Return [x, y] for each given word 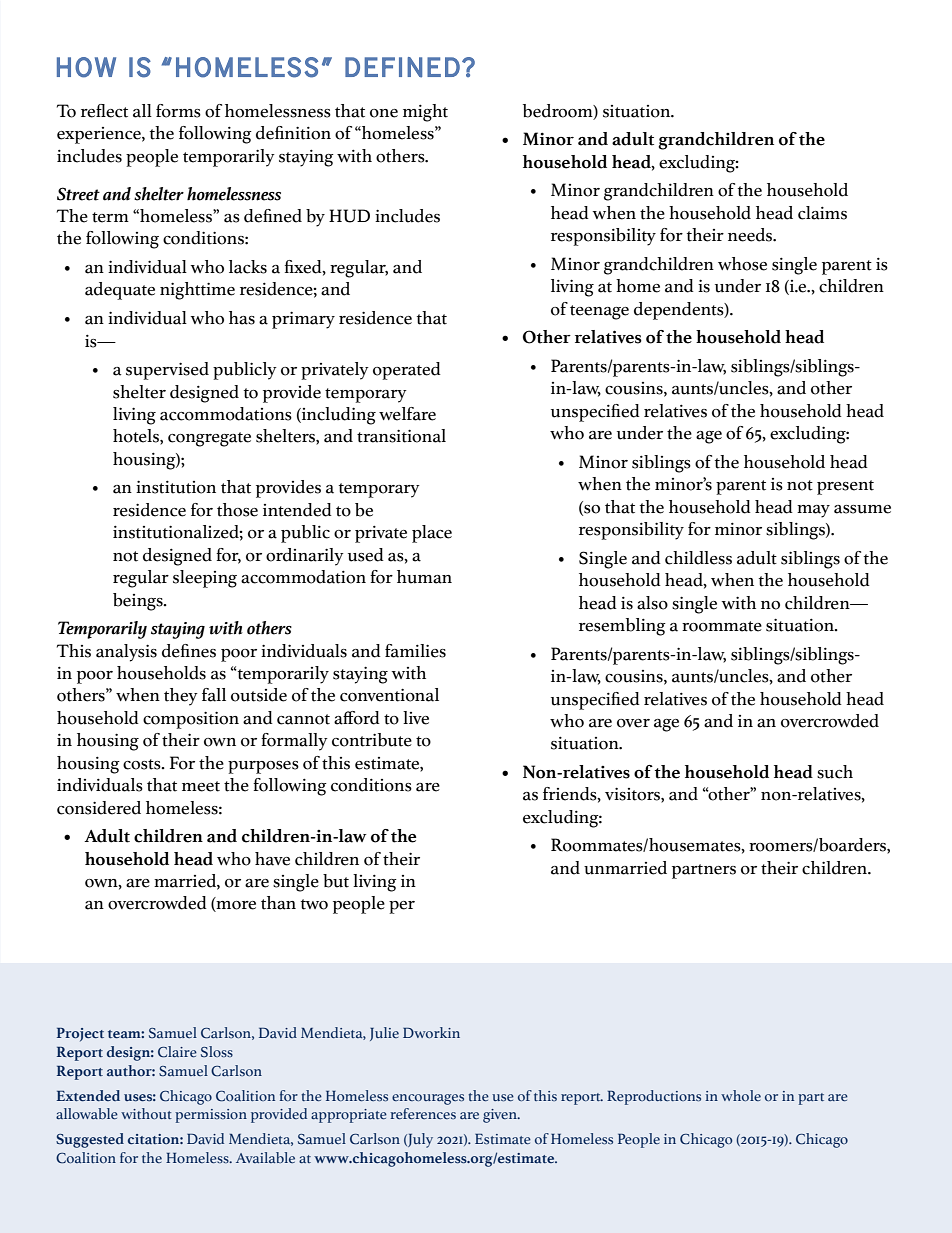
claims [822, 213]
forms [178, 111]
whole [741, 1095]
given [501, 1116]
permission [211, 1116]
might [425, 113]
